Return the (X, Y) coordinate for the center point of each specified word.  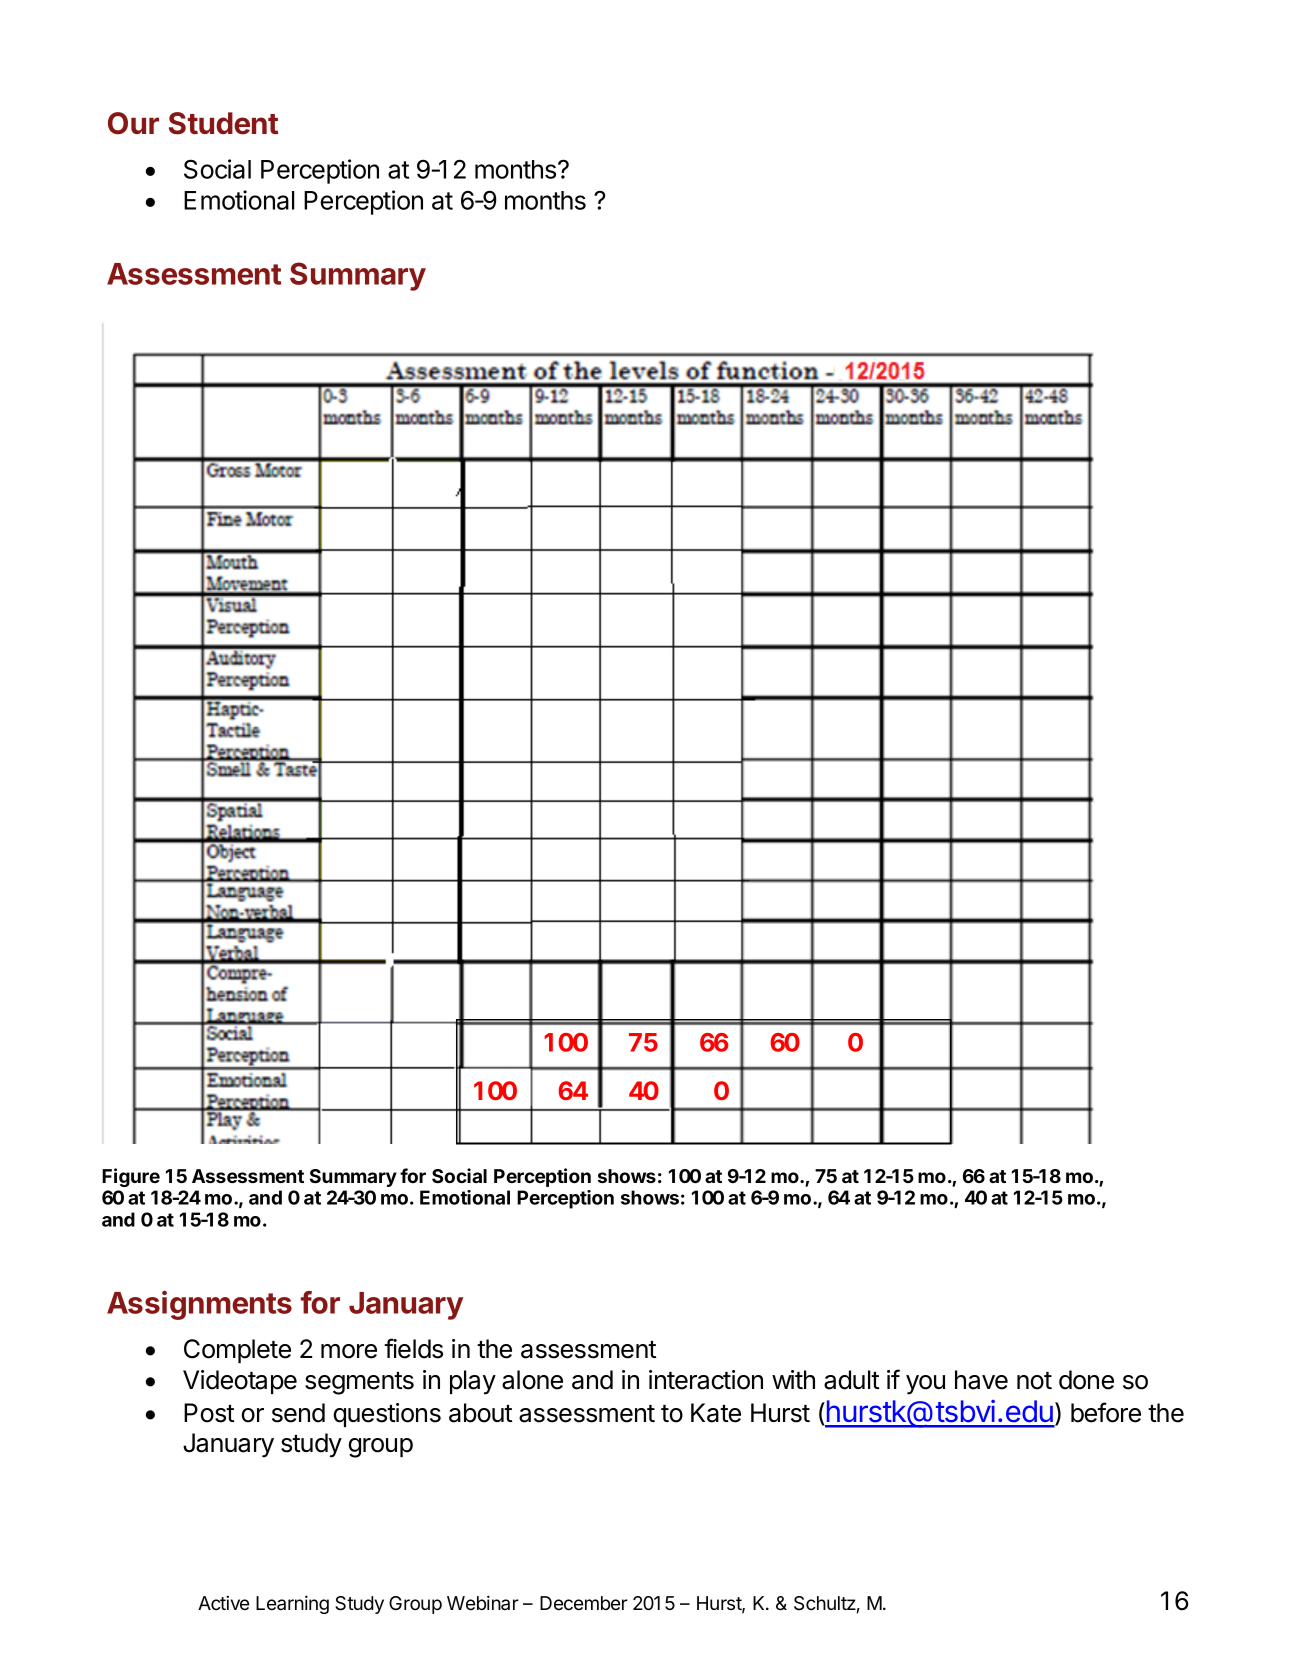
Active (223, 1603)
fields (413, 1348)
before (1106, 1412)
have (981, 1380)
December (584, 1603)
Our (133, 123)
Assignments (199, 1305)
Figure (131, 1177)
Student (223, 123)
